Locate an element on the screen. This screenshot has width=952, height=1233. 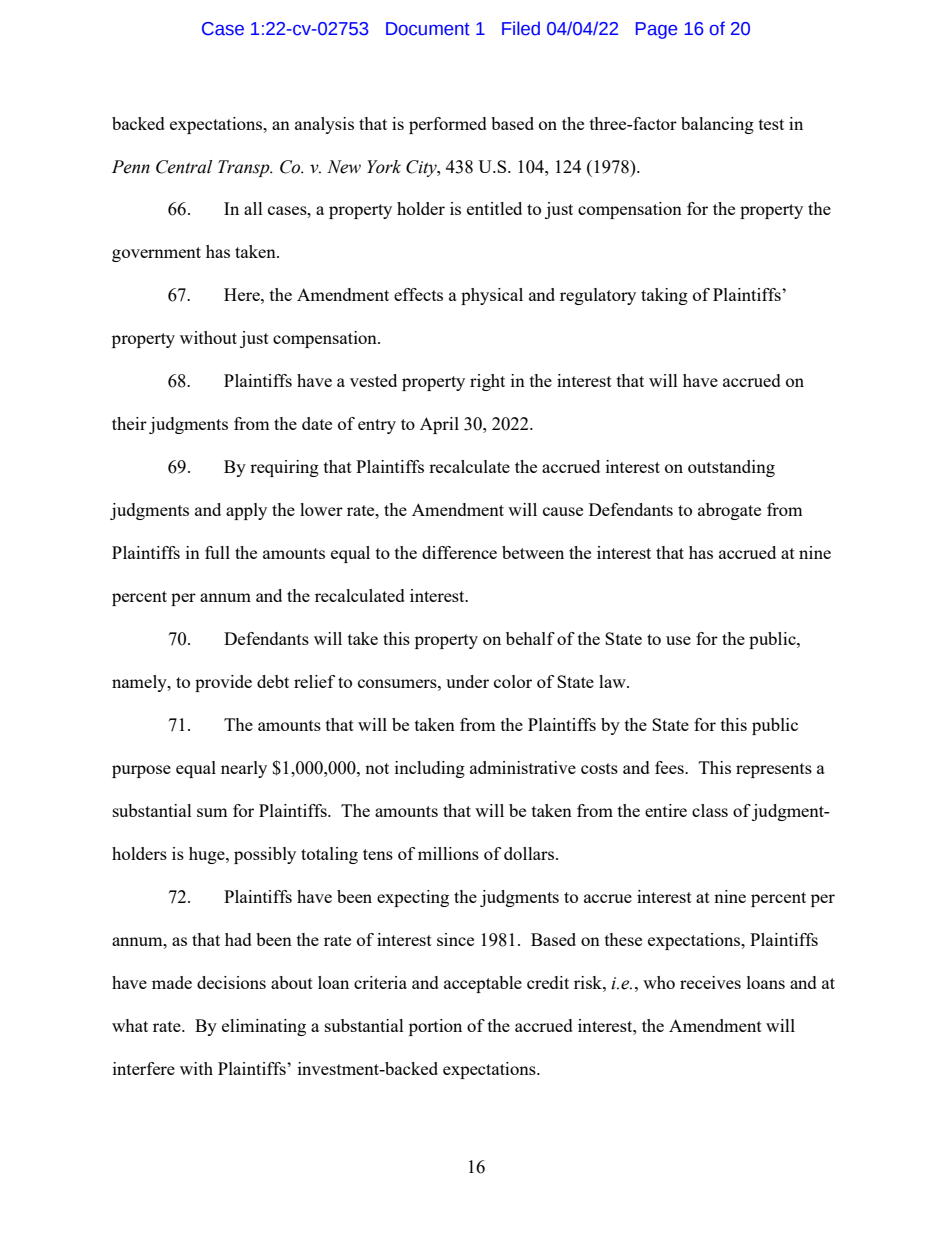
eliminating is located at coordinates (264, 1027).
